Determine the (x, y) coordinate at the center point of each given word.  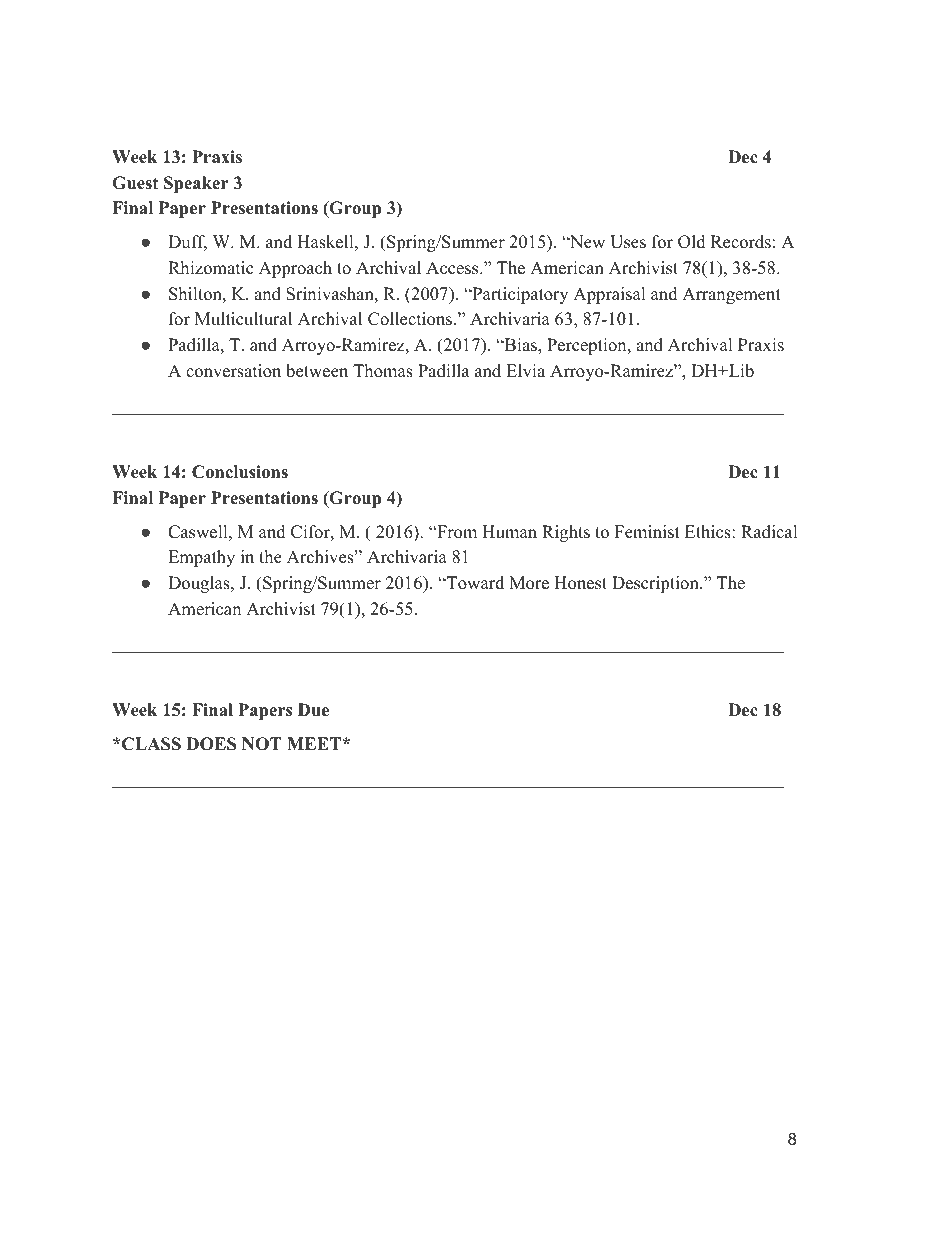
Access (453, 268)
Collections (410, 319)
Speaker (196, 184)
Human (509, 532)
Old (692, 242)
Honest (580, 583)
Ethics (708, 532)
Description (656, 584)
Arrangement (731, 295)
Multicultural (243, 319)
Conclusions (240, 472)
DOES (211, 744)
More (529, 583)
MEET (314, 743)
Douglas (200, 584)
